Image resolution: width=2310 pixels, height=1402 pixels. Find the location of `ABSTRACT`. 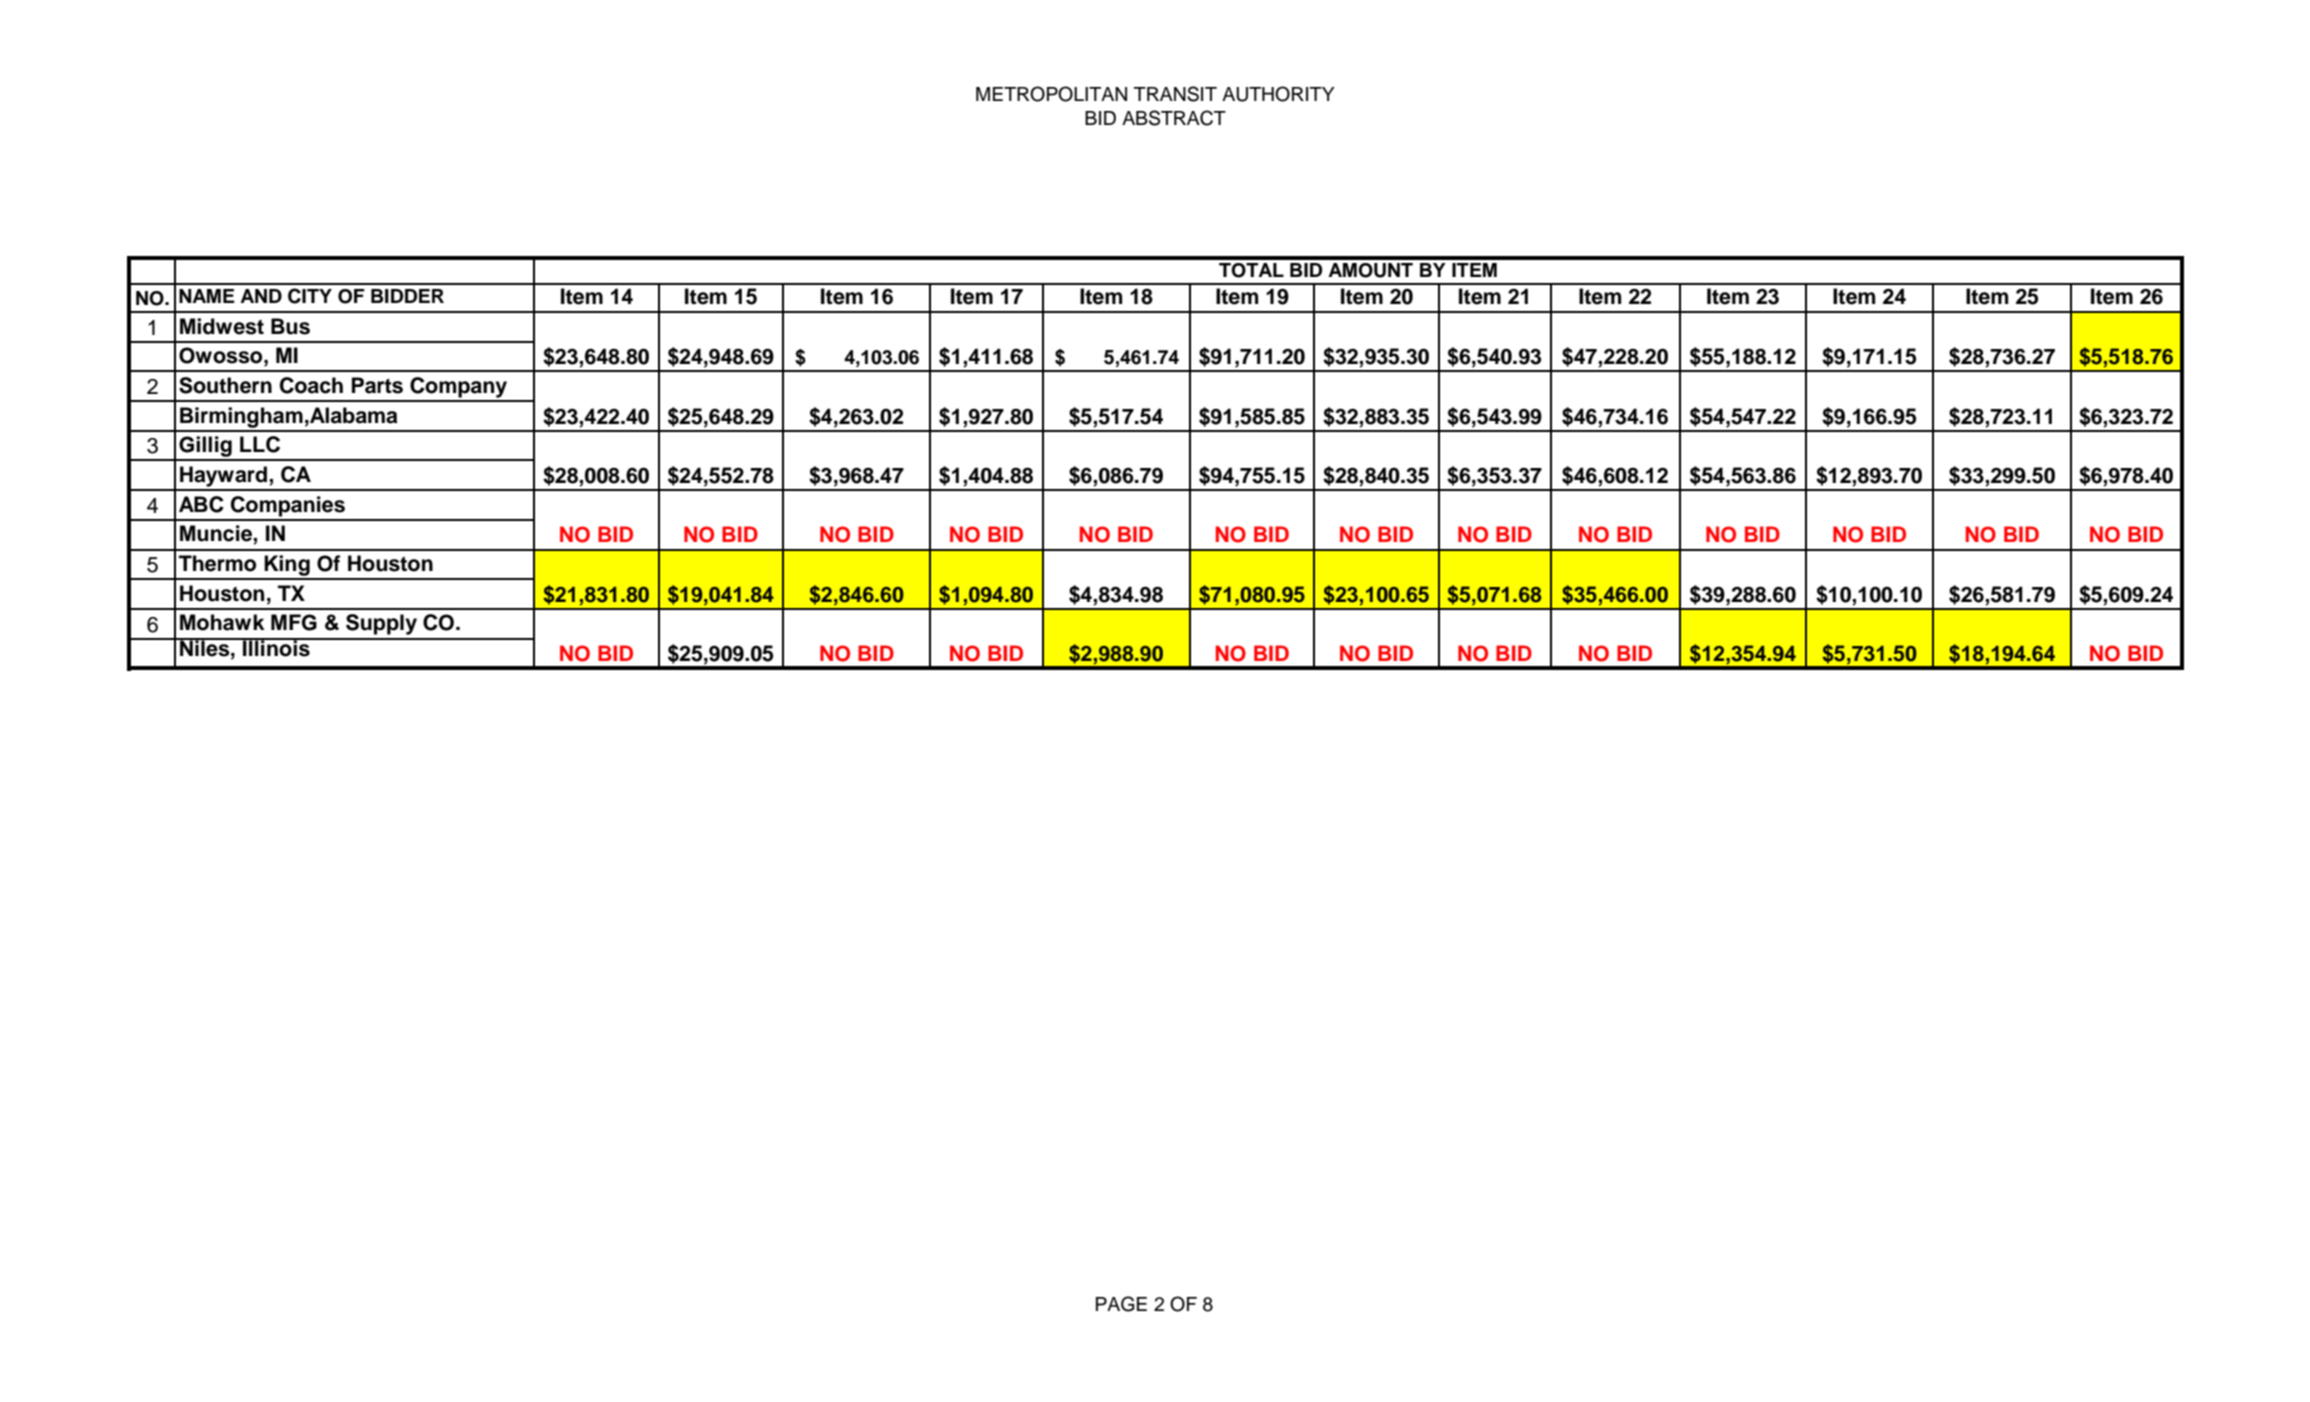

ABSTRACT is located at coordinates (1174, 118).
